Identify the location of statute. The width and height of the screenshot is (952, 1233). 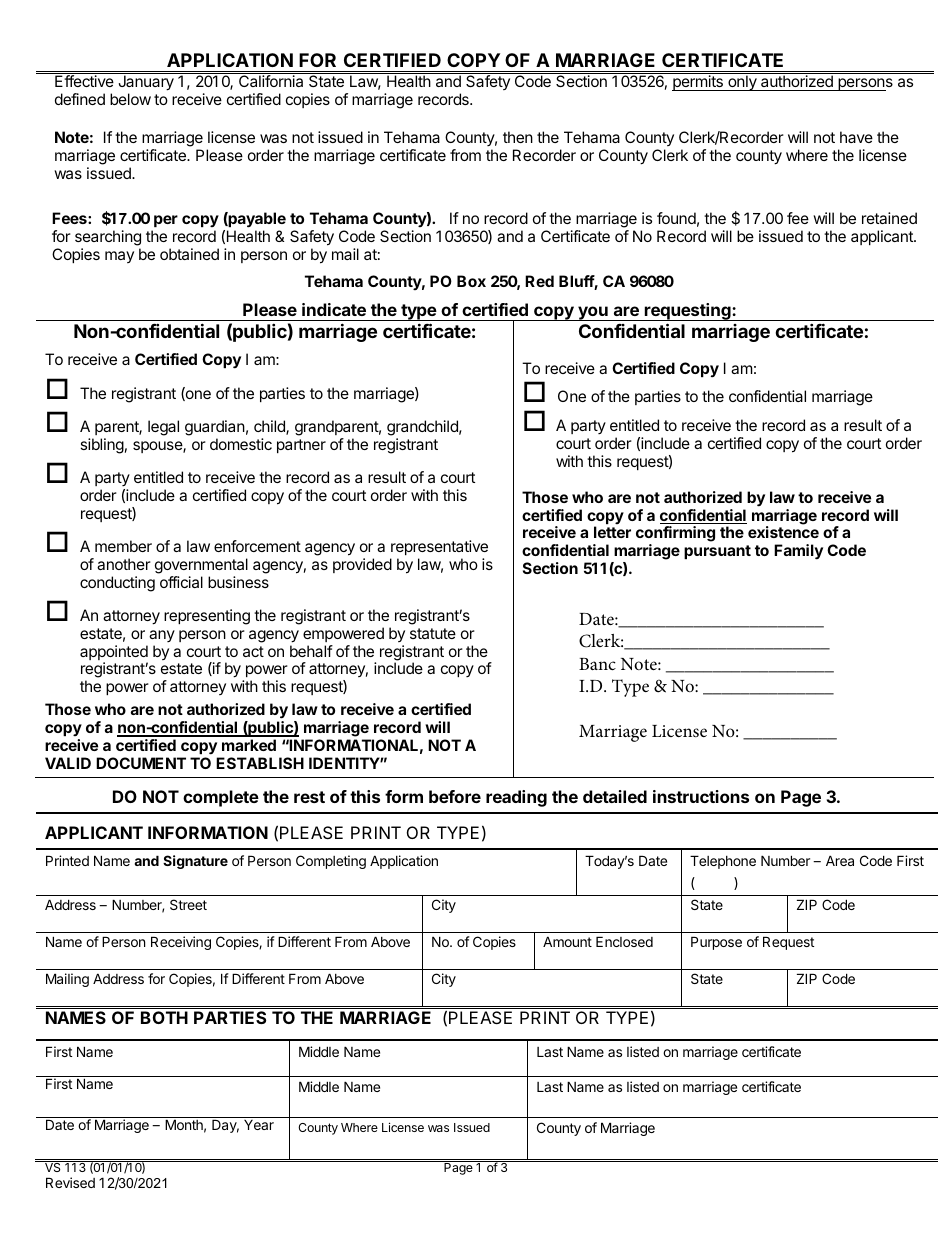
(433, 633).
